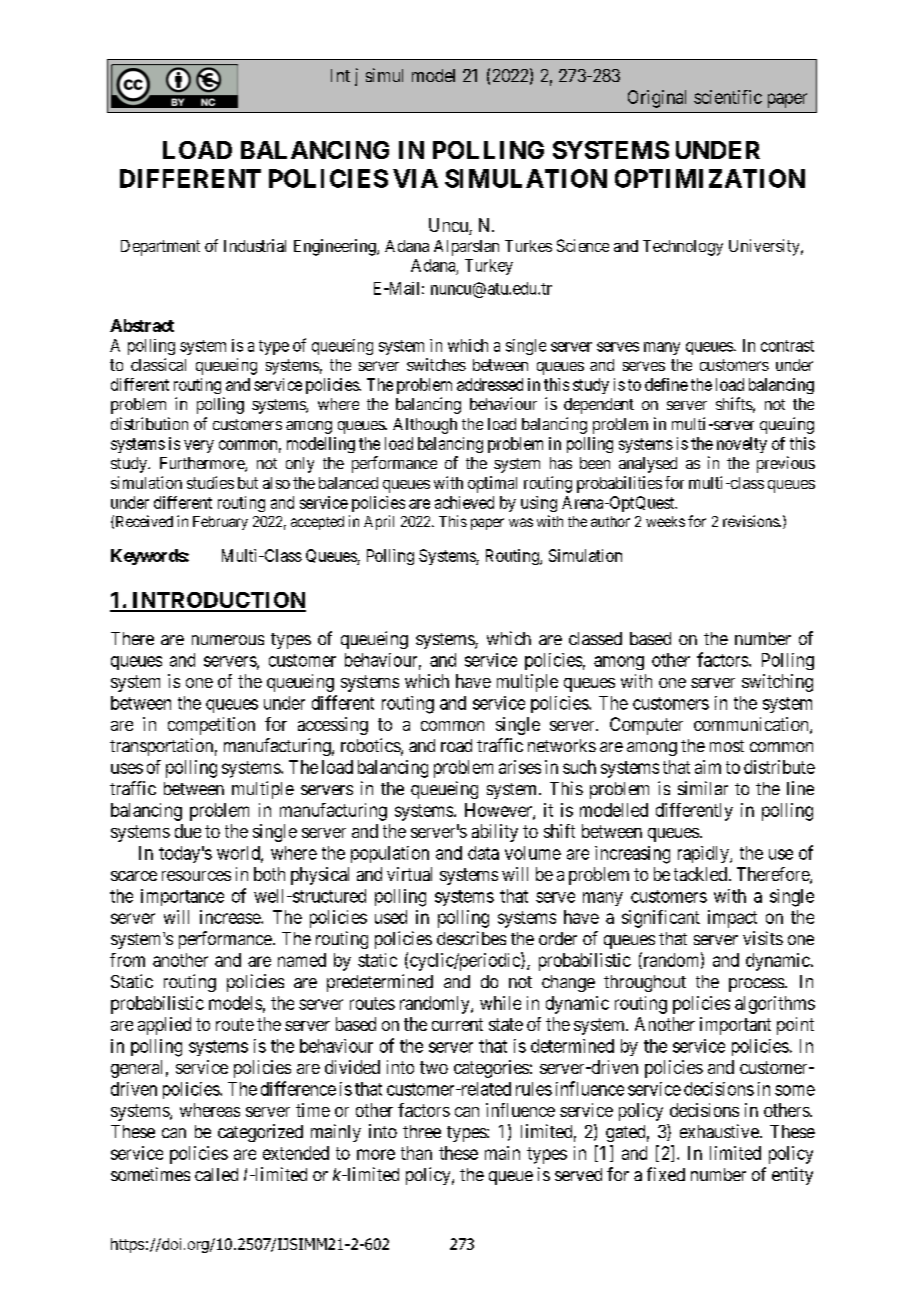 The image size is (924, 1308). What do you see at coordinates (255, 245) in the page?
I see `Industrial` at bounding box center [255, 245].
